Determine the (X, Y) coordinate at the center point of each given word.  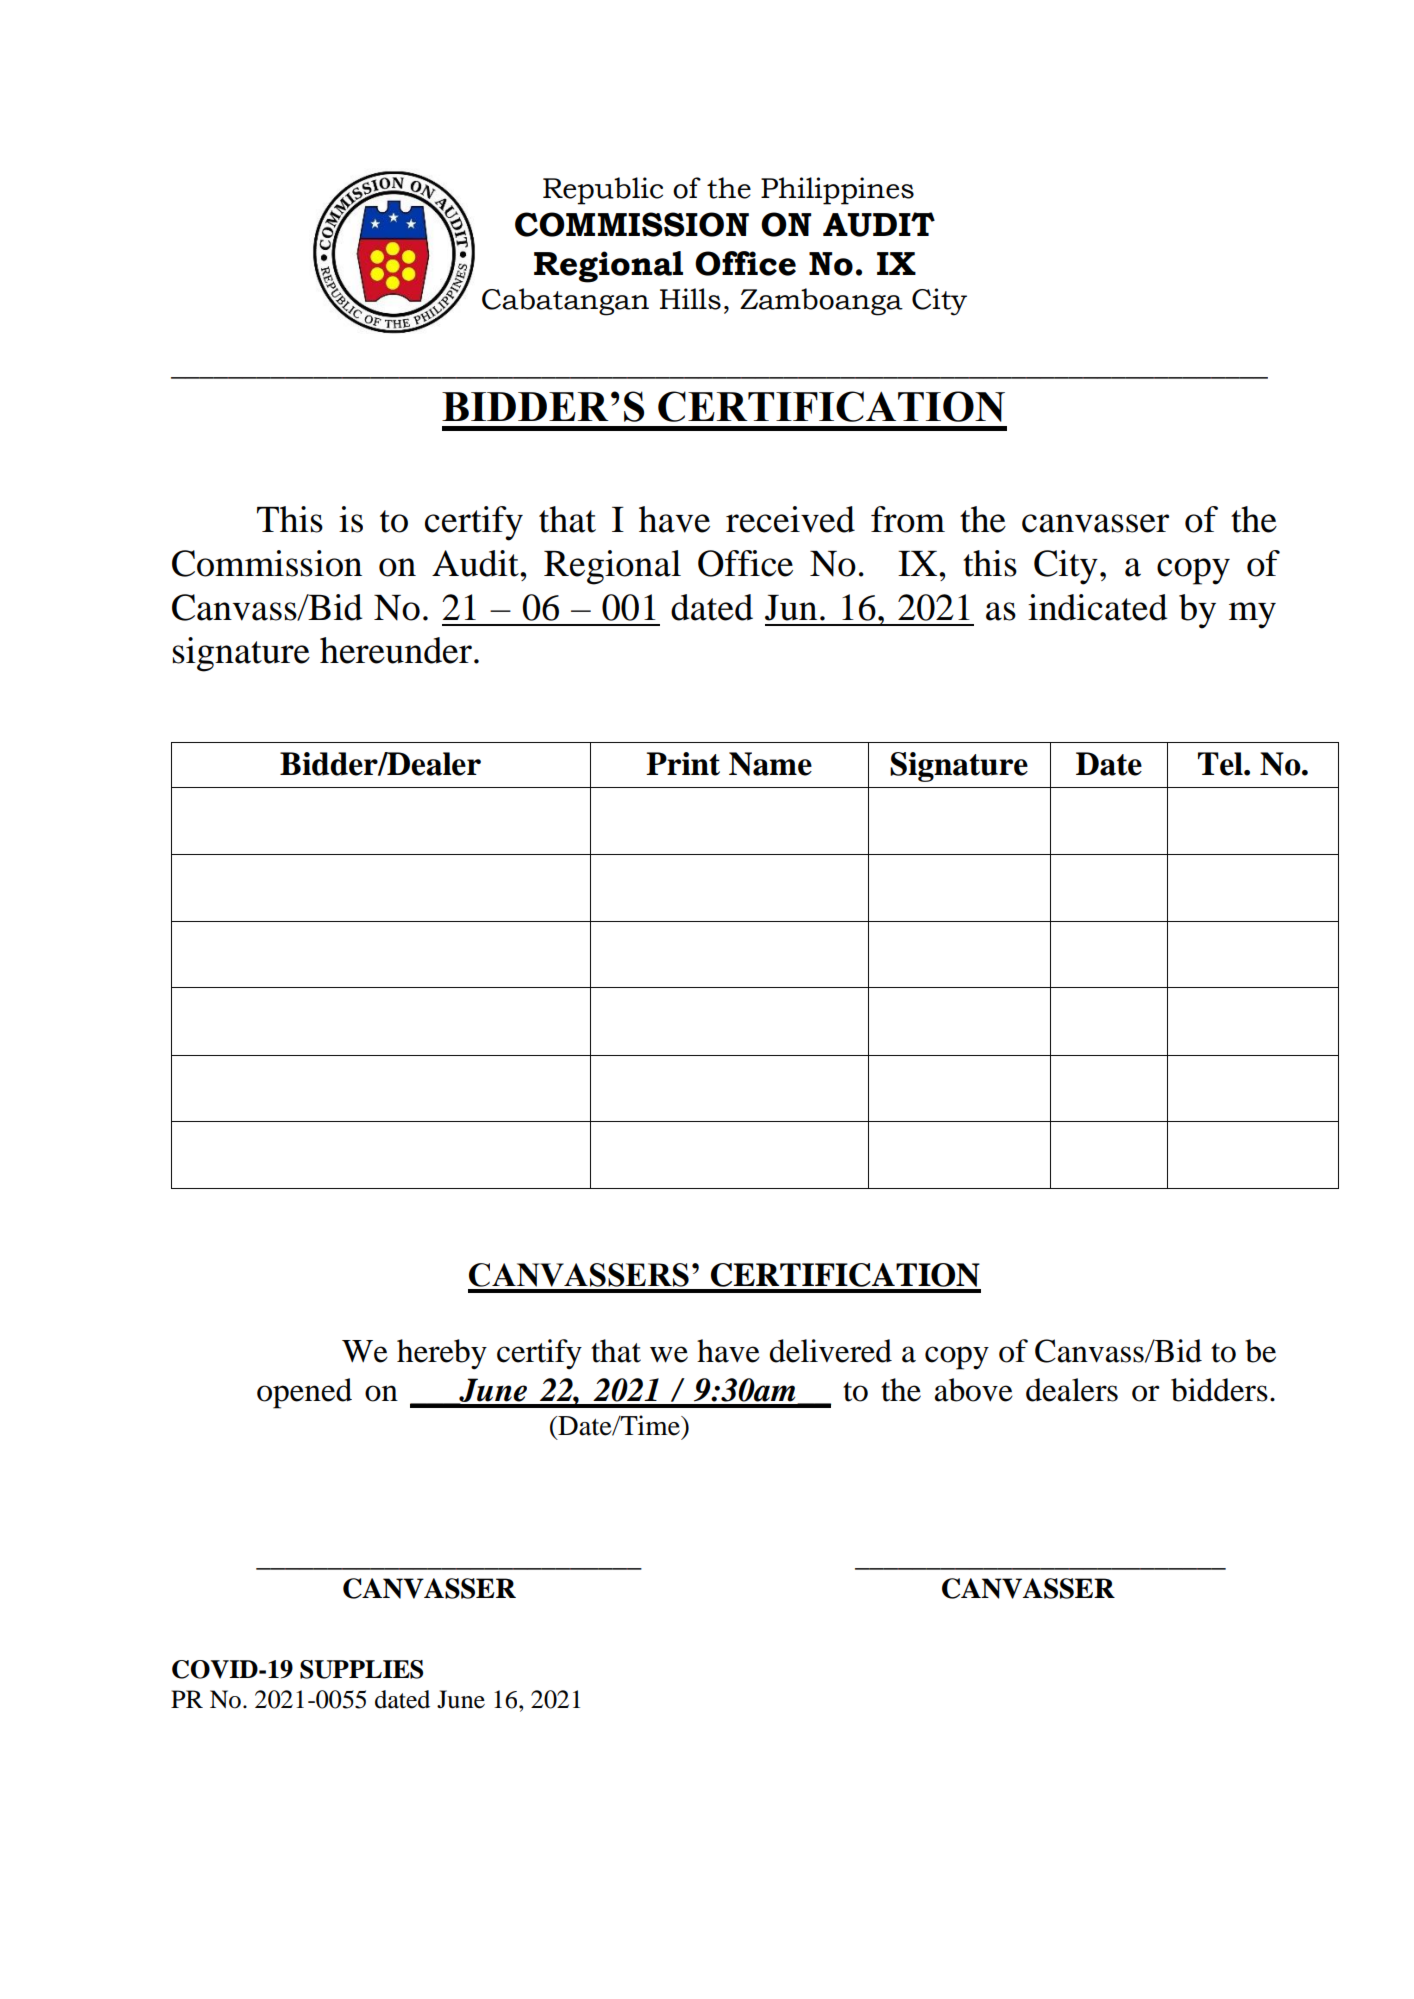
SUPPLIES (361, 1669)
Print (683, 764)
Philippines (837, 191)
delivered (831, 1351)
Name (770, 764)
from (908, 519)
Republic (603, 191)
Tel (1221, 764)
